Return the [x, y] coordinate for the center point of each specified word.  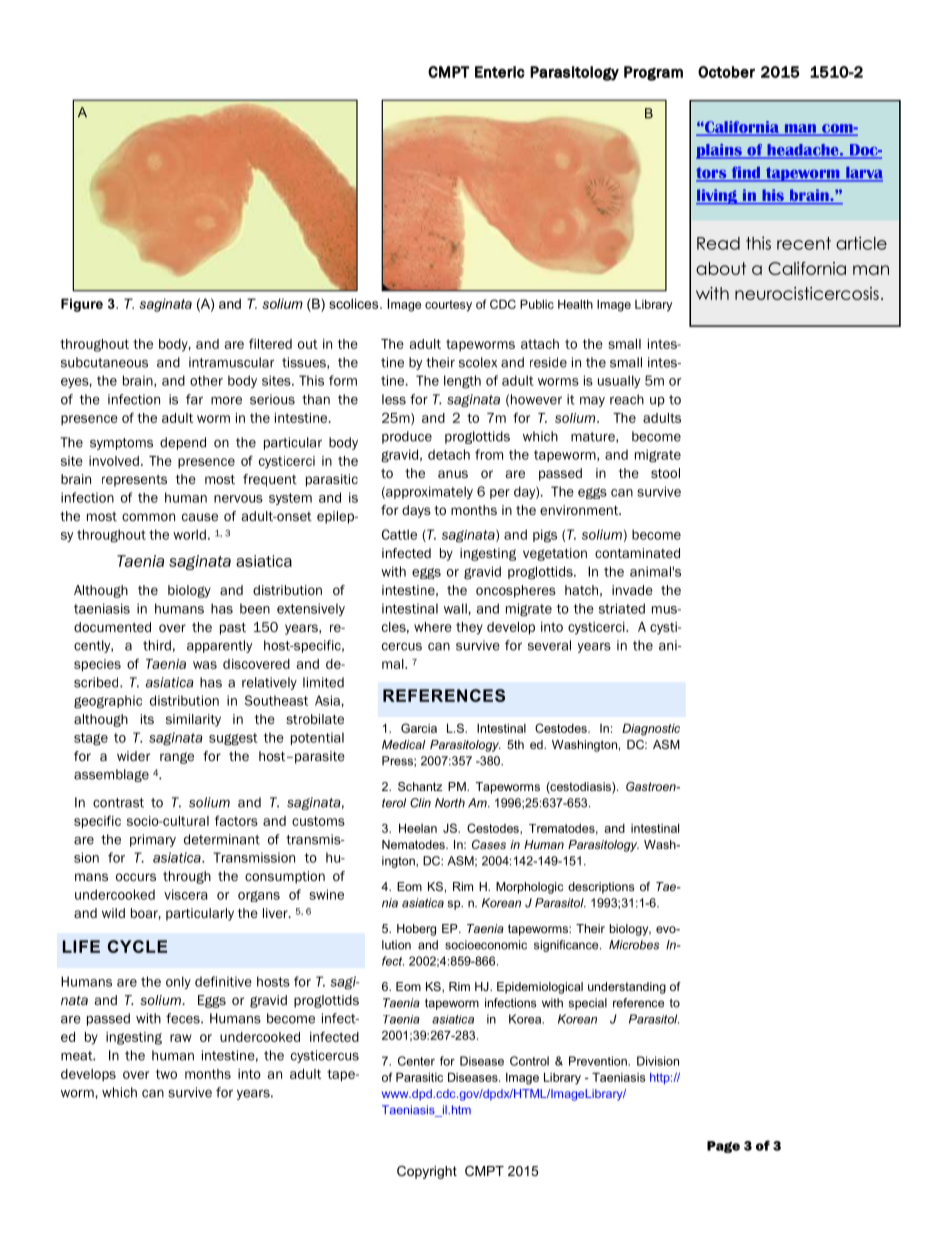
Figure [82, 305]
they [469, 628]
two [166, 1074]
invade [632, 590]
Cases [489, 844]
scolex [478, 362]
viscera [186, 894]
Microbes [634, 945]
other [206, 380]
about [721, 268]
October [726, 72]
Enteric [500, 72]
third [157, 645]
